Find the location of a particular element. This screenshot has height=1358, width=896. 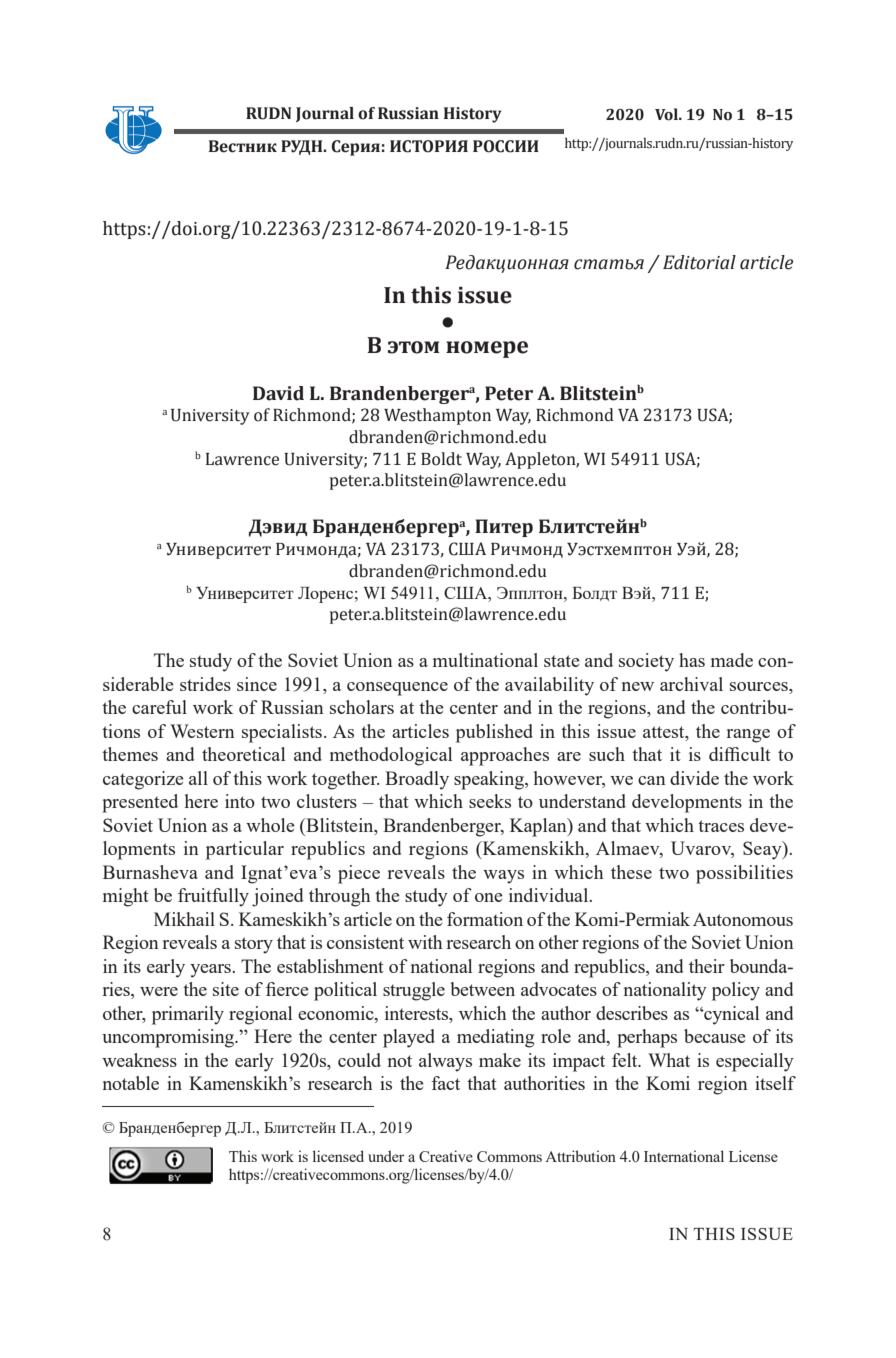

fact is located at coordinates (445, 1083).
